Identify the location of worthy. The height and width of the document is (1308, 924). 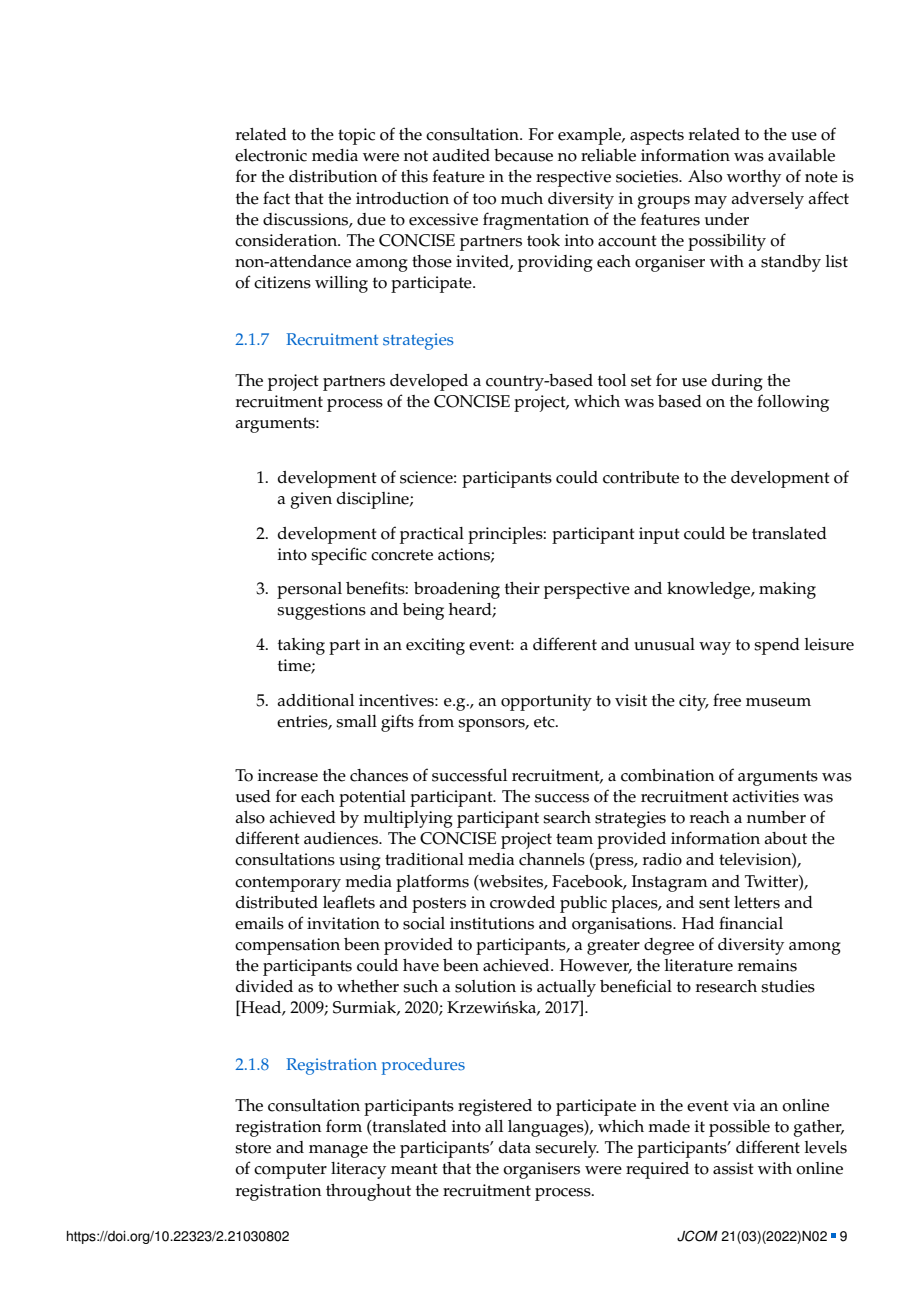
(754, 178).
